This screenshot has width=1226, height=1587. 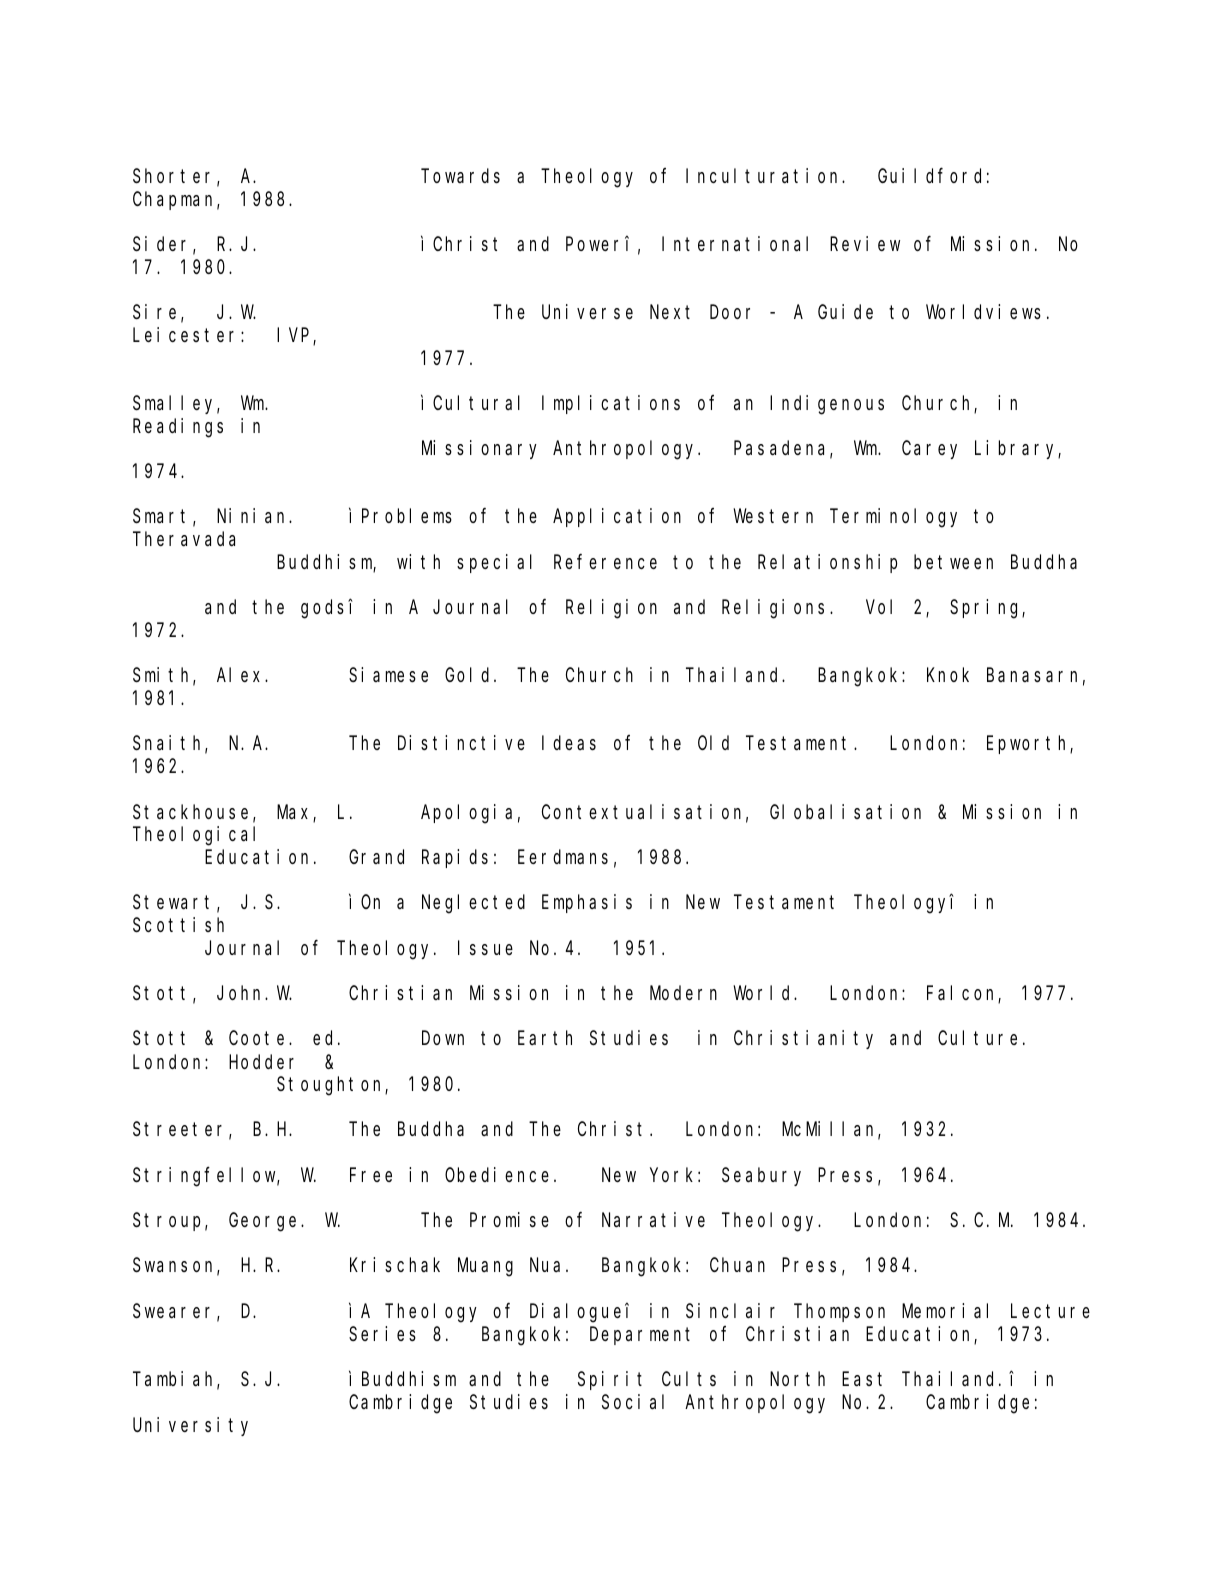 What do you see at coordinates (190, 1426) in the screenshot?
I see `University` at bounding box center [190, 1426].
